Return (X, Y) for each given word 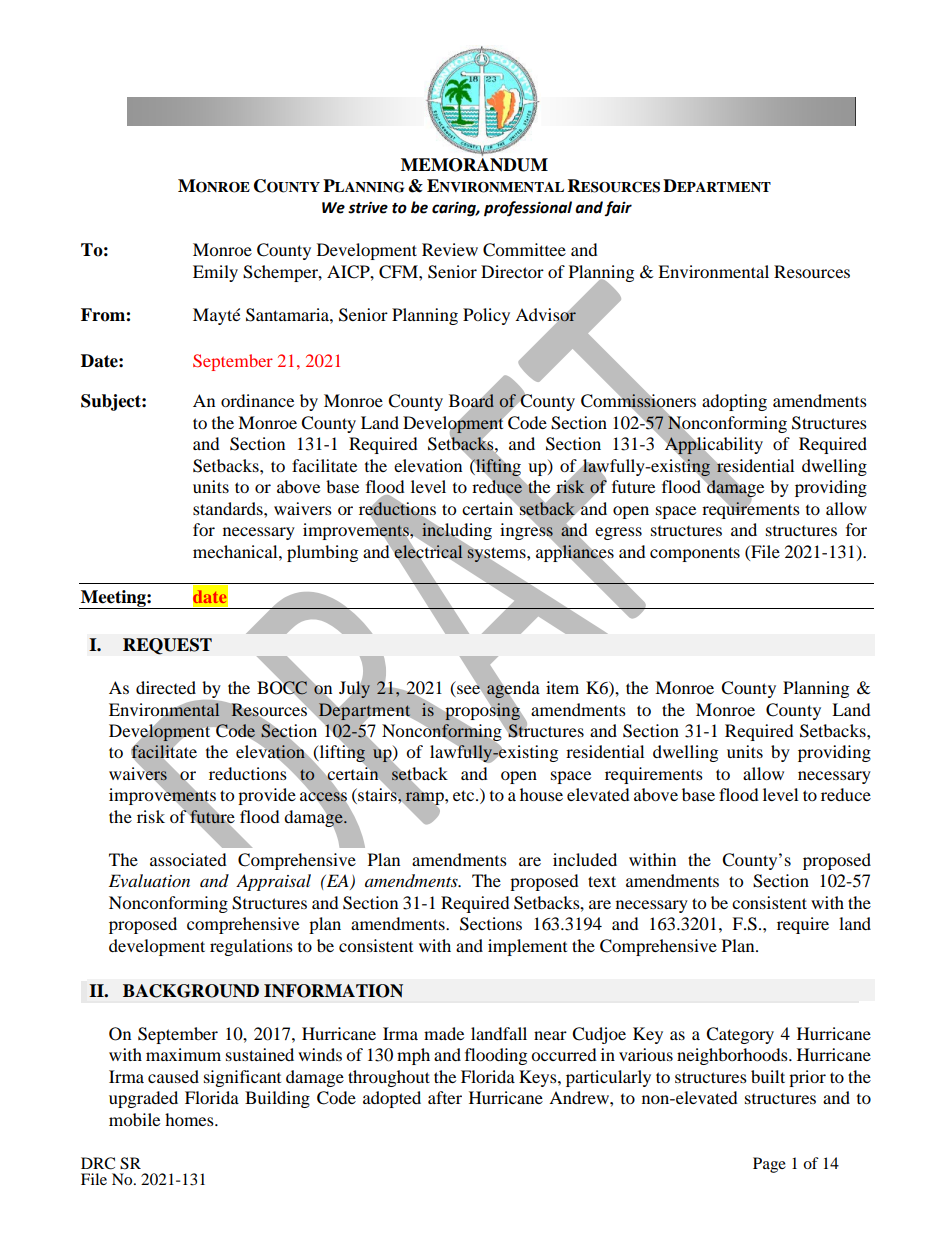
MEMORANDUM (474, 163)
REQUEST (167, 646)
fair (618, 208)
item (562, 687)
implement (527, 947)
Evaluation (149, 880)
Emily (215, 273)
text (602, 881)
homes (190, 1119)
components (695, 554)
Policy (486, 316)
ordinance (257, 400)
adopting (734, 402)
